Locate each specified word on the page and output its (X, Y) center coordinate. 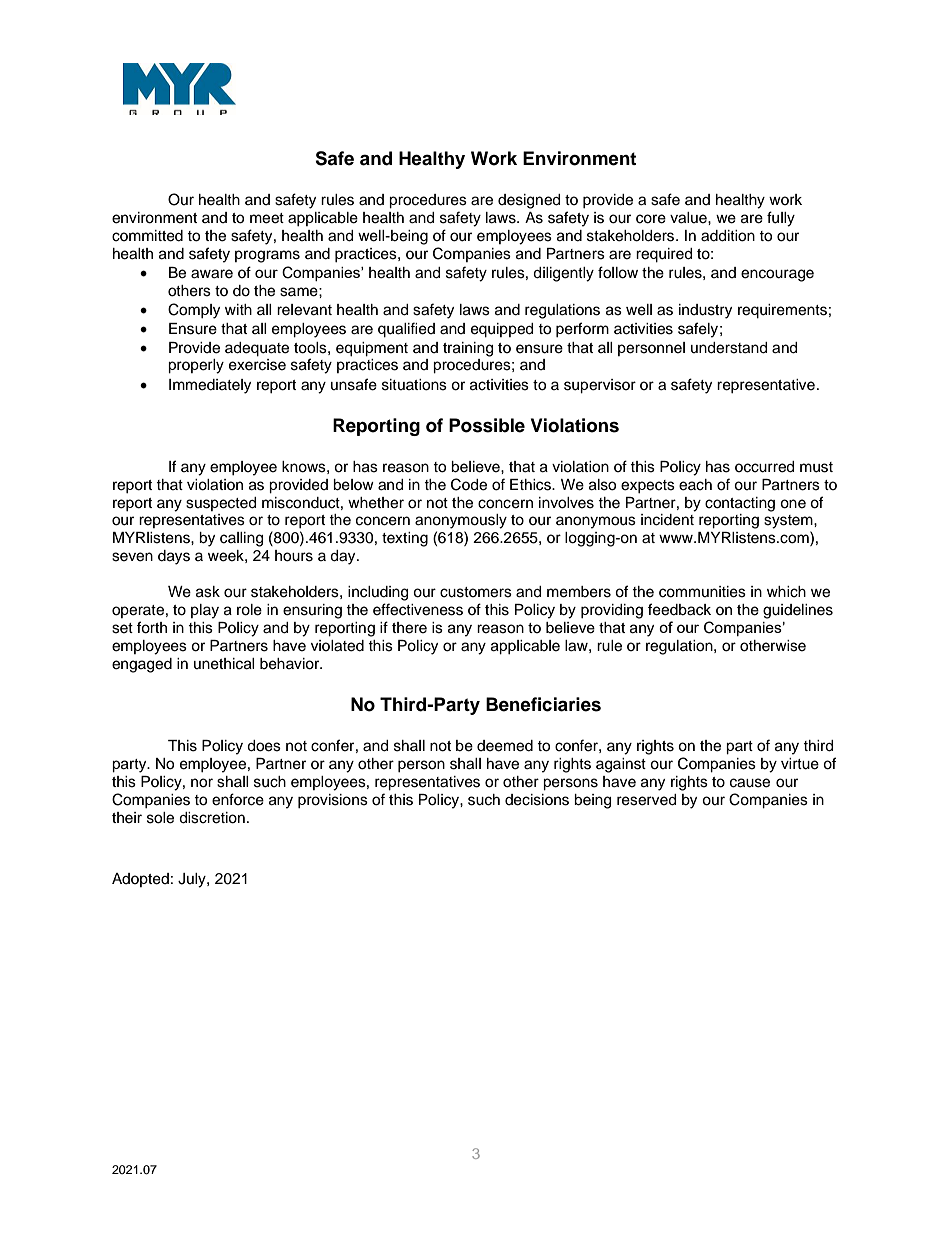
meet (267, 218)
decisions (537, 800)
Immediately (210, 386)
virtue (800, 764)
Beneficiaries (543, 704)
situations (414, 385)
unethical (224, 664)
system (789, 522)
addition (728, 236)
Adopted (140, 880)
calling (241, 539)
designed (529, 201)
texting (405, 539)
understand (729, 348)
